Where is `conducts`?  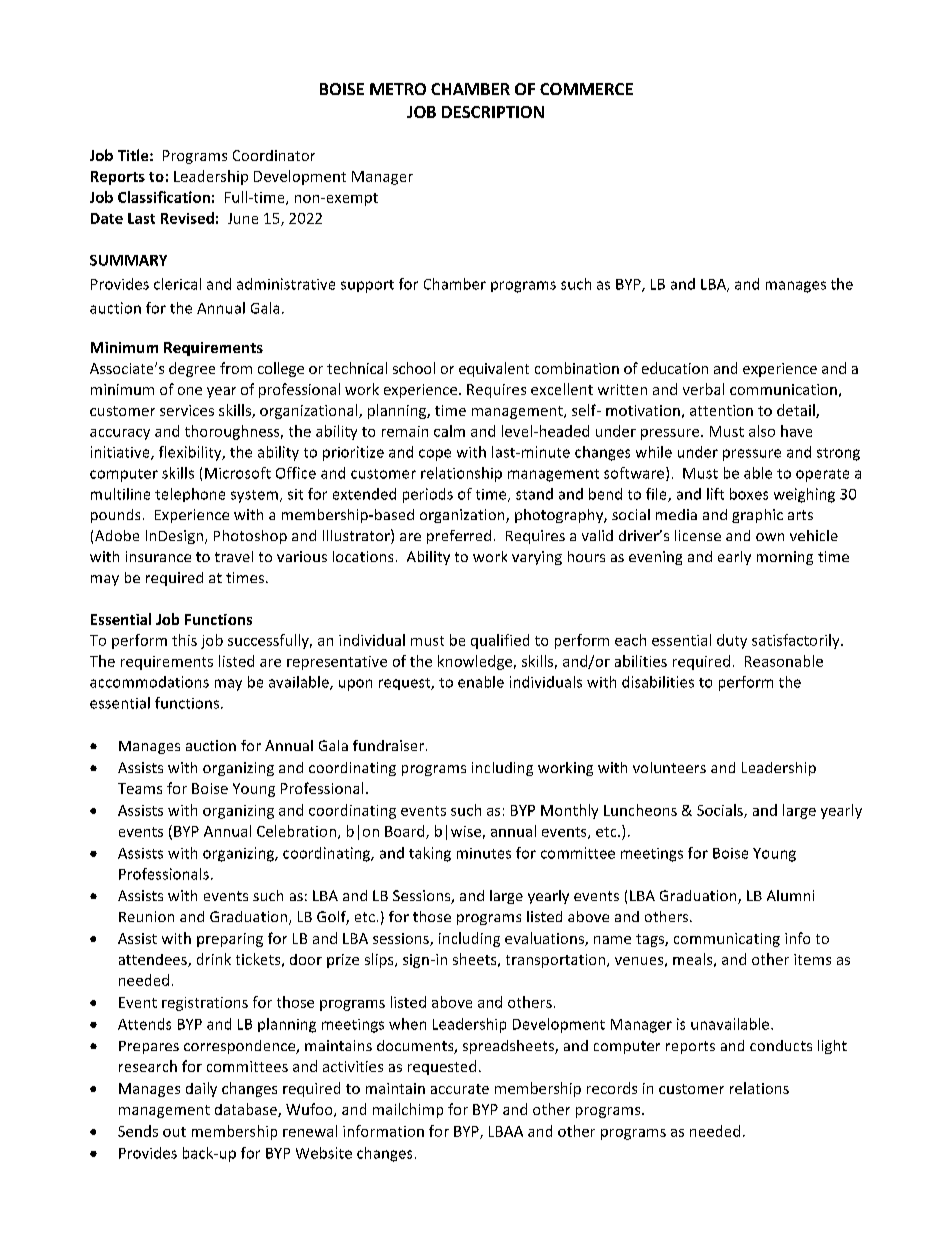
conducts is located at coordinates (781, 1045).
